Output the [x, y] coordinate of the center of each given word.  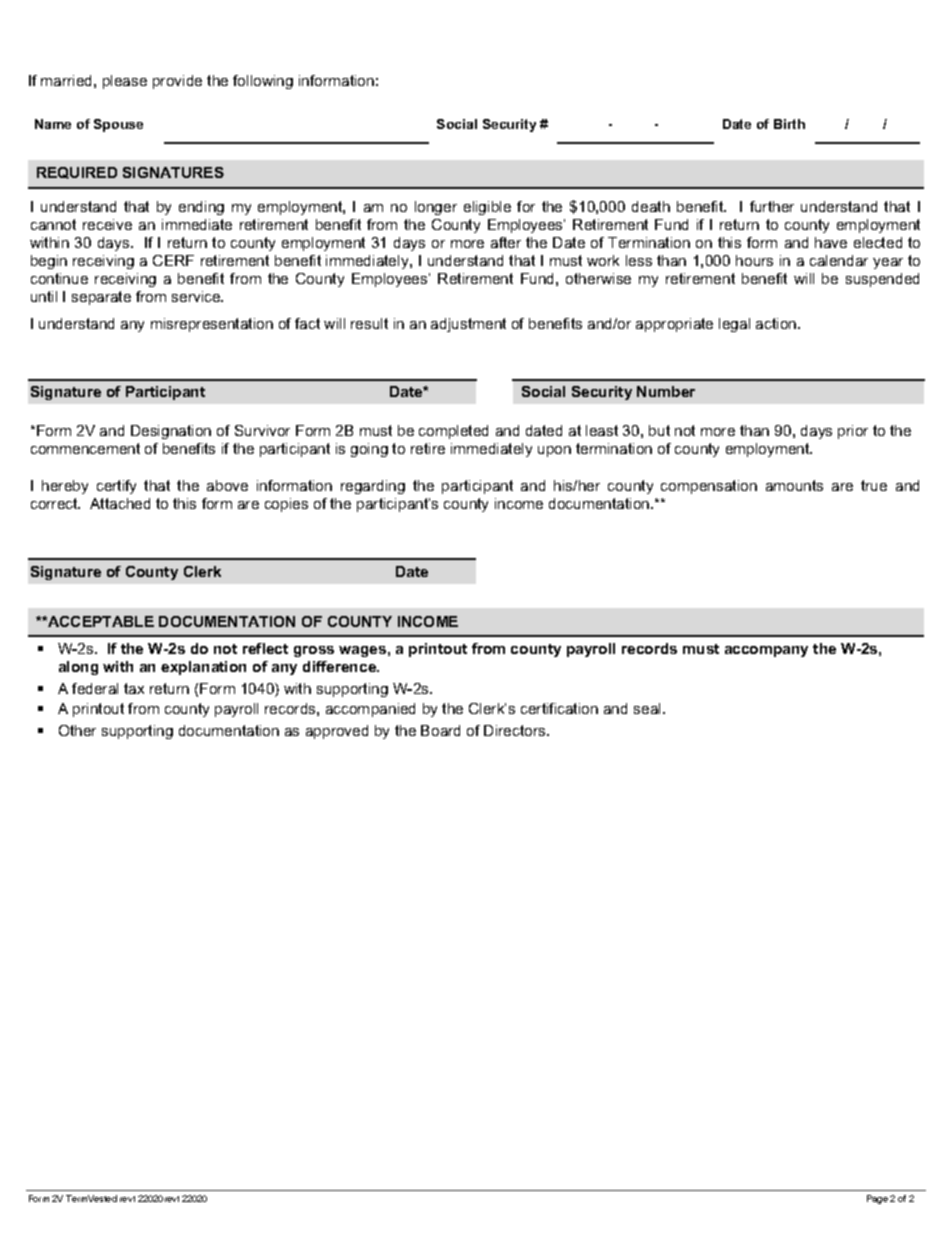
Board [440, 730]
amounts [794, 485]
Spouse [118, 125]
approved [337, 732]
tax [134, 688]
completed [453, 432]
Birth [789, 124]
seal [647, 708]
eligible [487, 208]
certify [116, 487]
